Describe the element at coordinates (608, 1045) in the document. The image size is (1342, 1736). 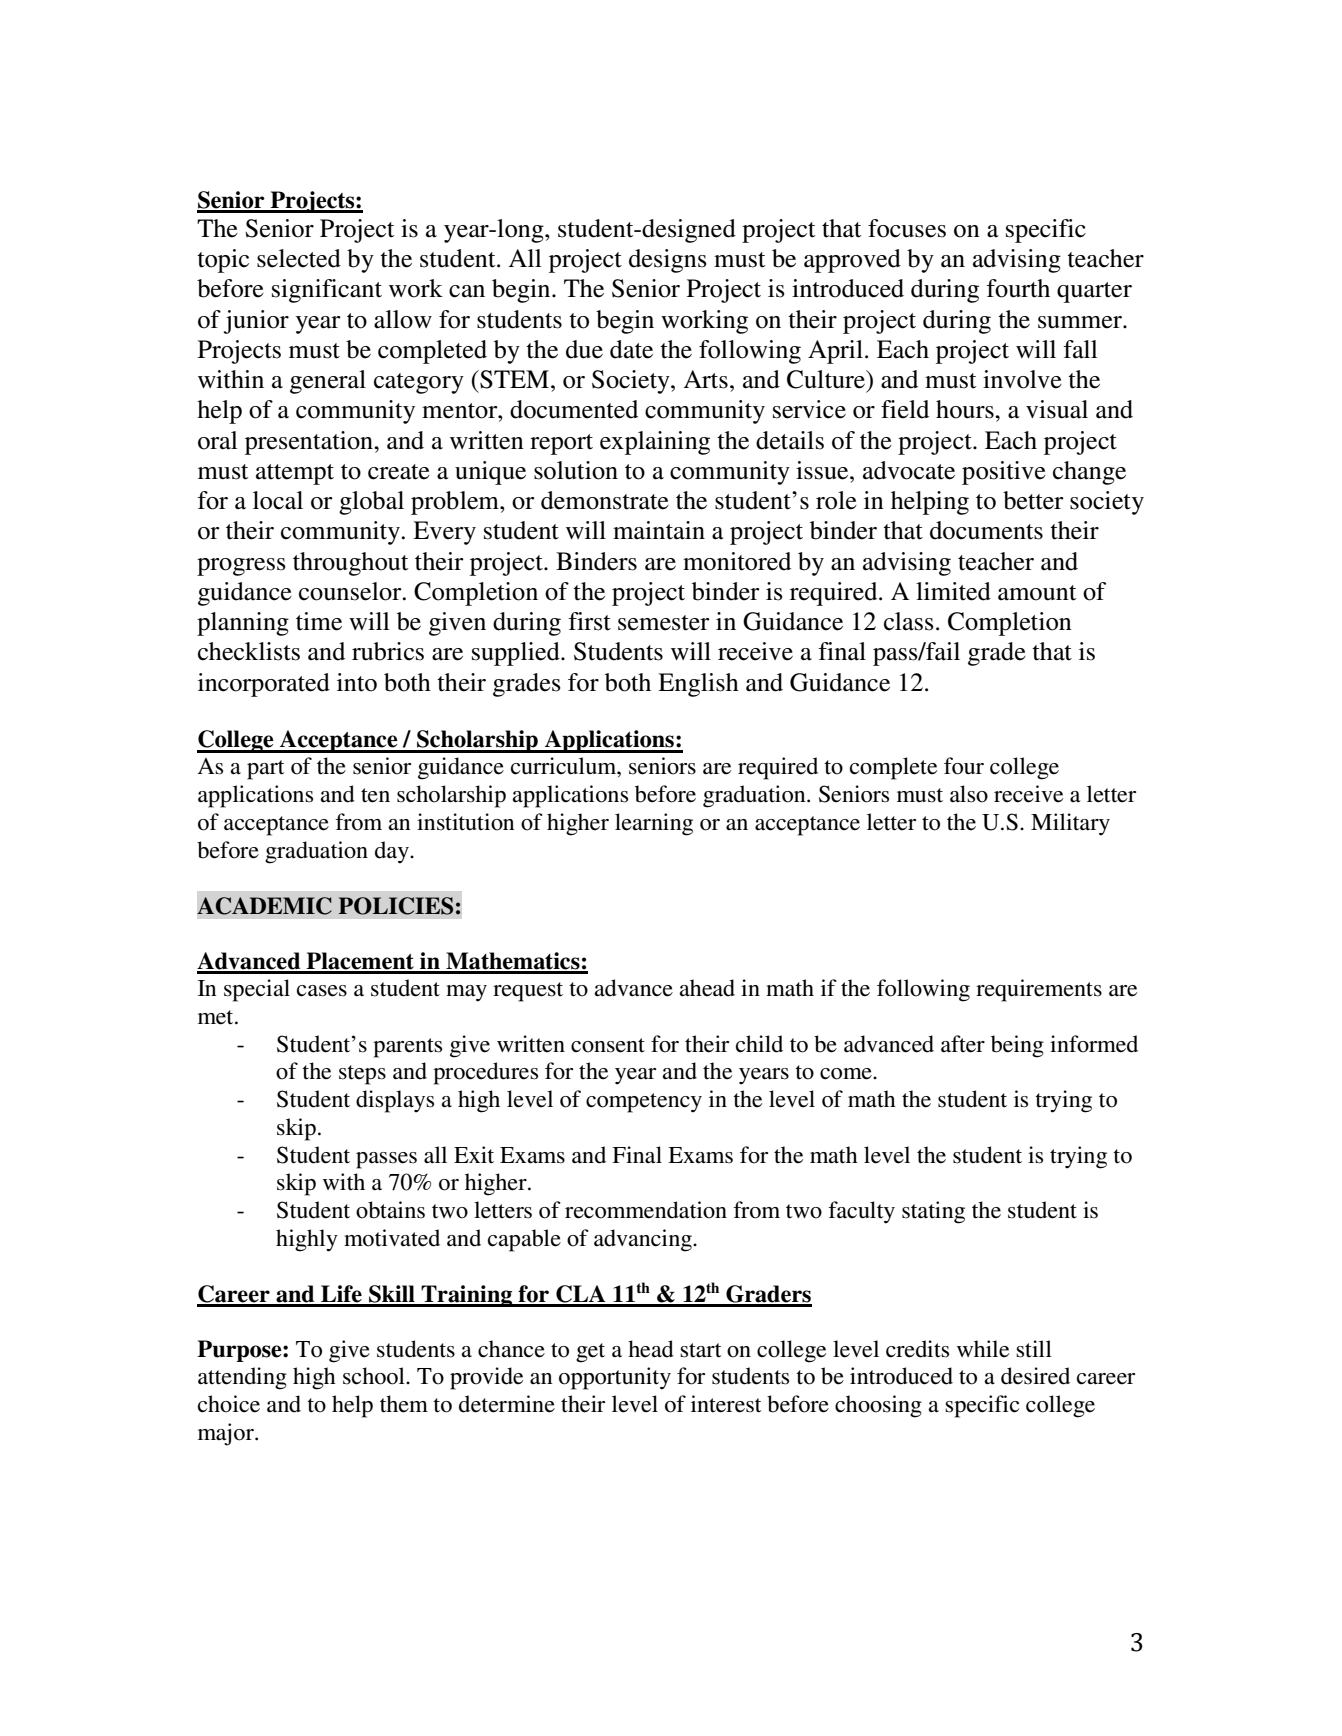
I see `consent` at that location.
